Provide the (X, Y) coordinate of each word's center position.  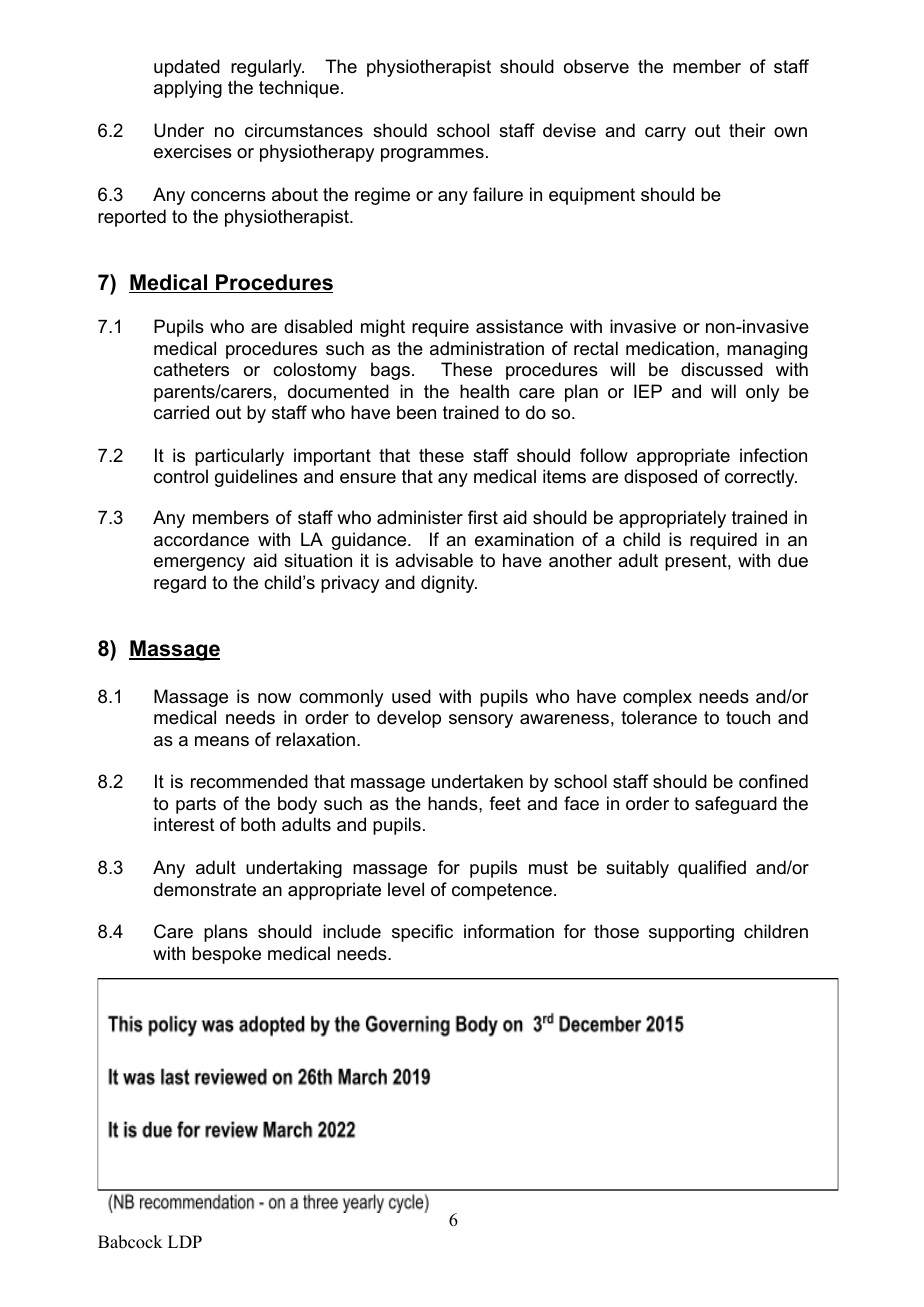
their (747, 130)
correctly (761, 478)
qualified (712, 869)
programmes (432, 155)
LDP (185, 1241)
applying (188, 89)
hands (454, 803)
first (483, 517)
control (181, 476)
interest (184, 824)
